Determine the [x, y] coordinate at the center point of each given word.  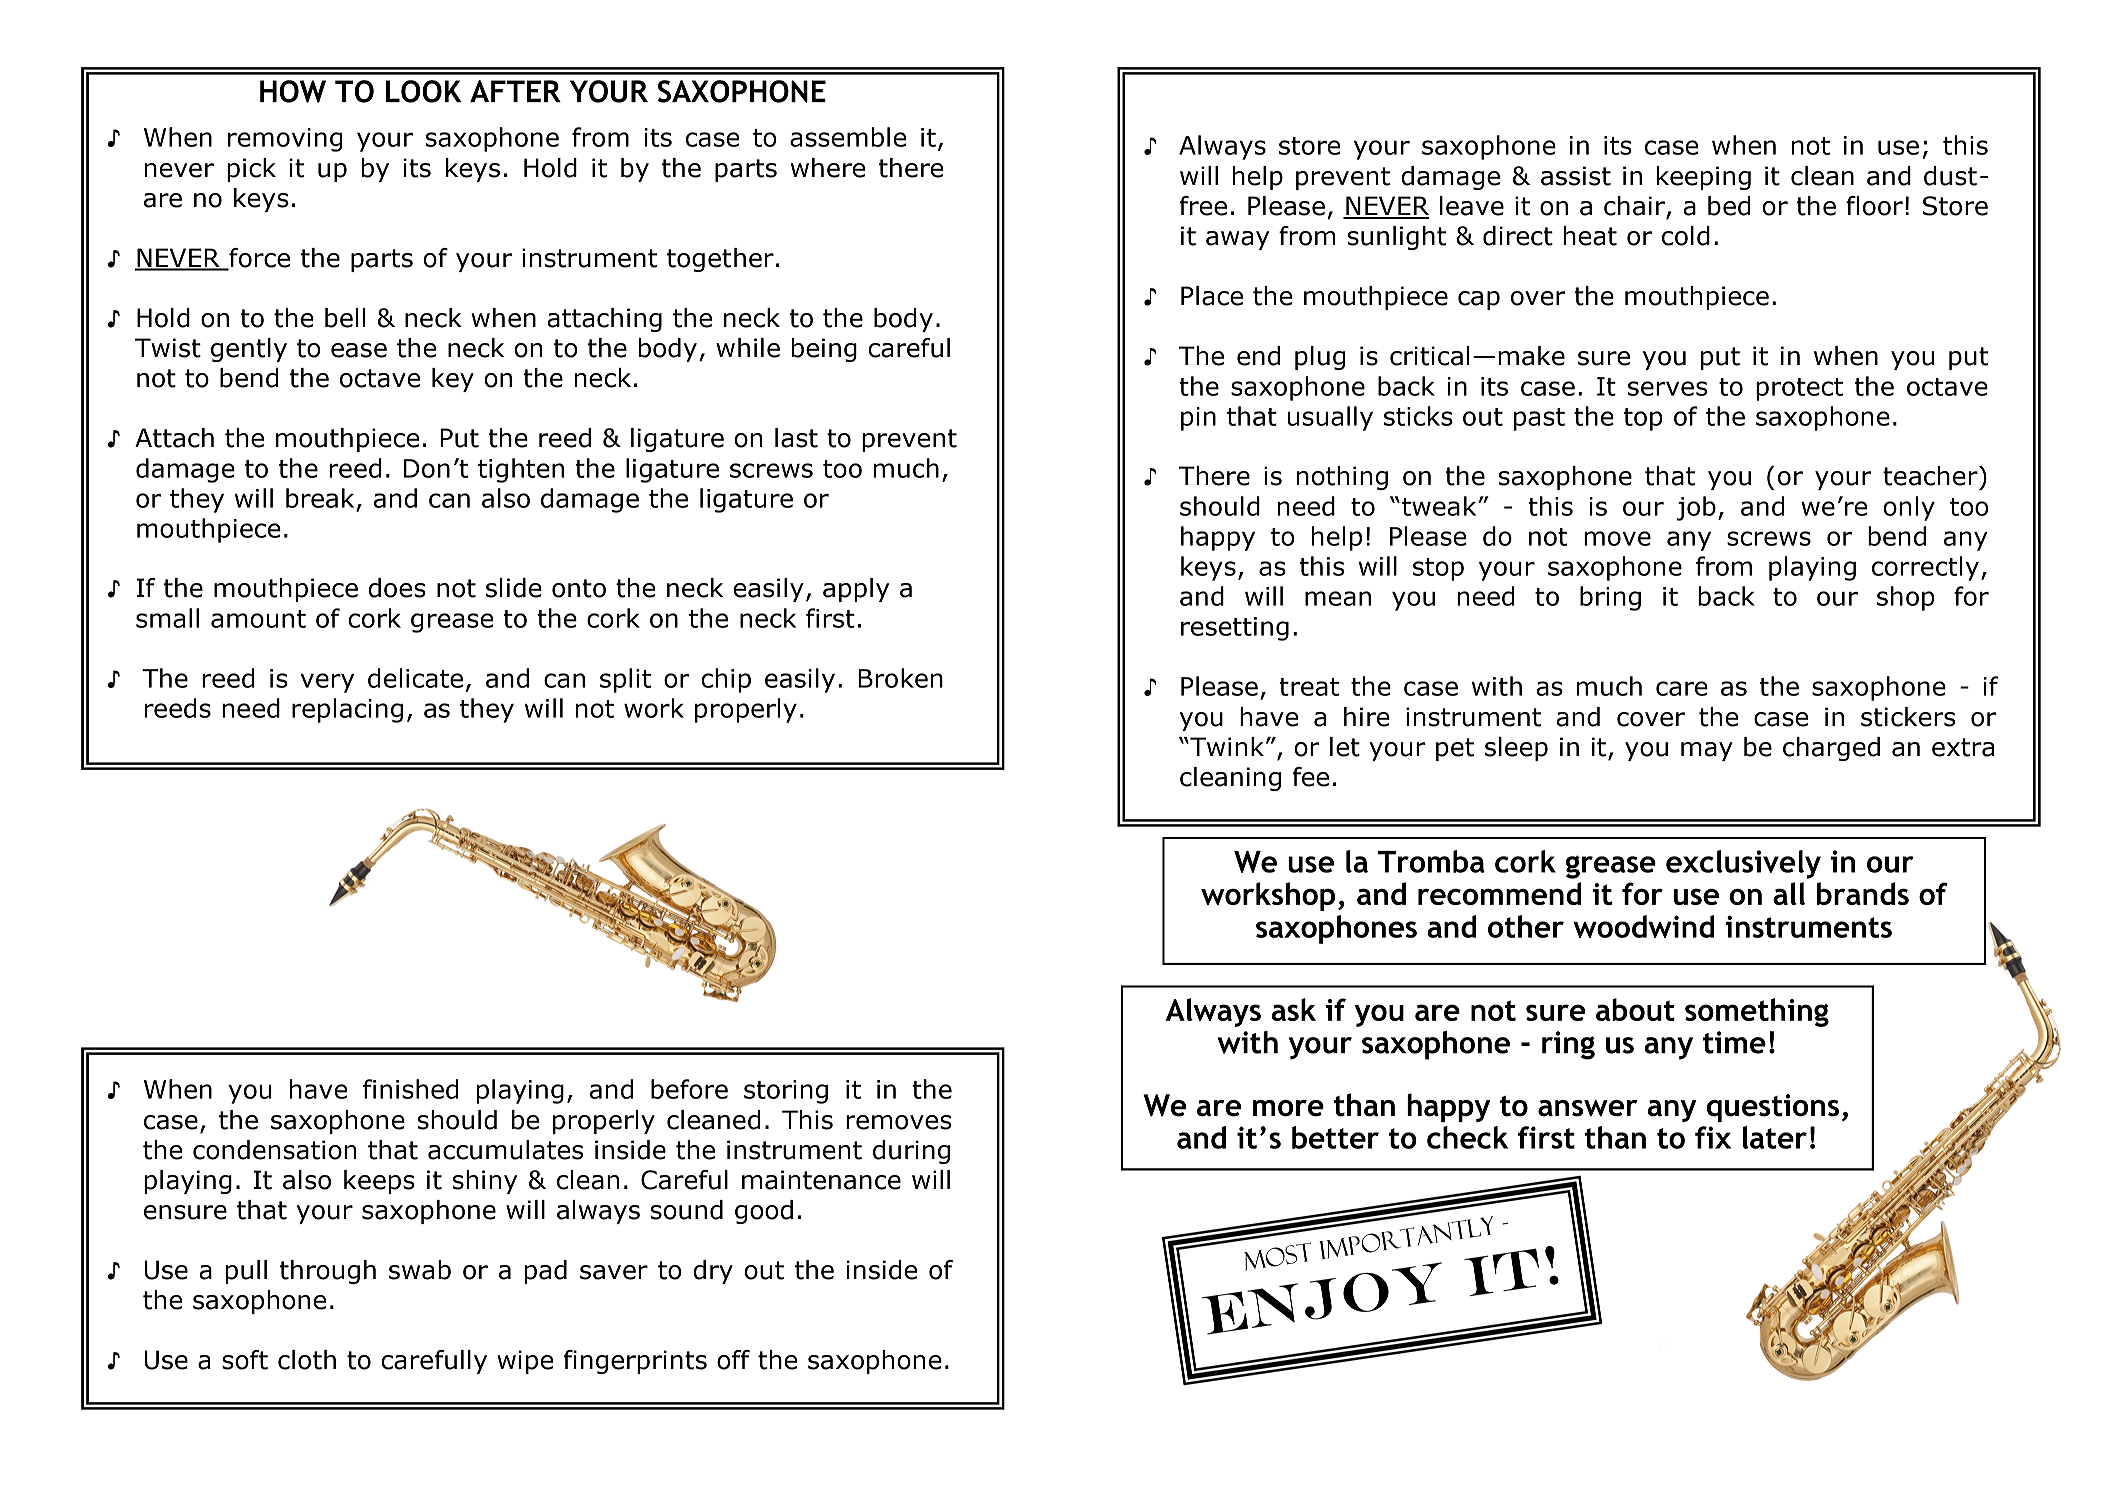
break [320, 498]
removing [285, 140]
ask [1293, 1009]
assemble [848, 137]
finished [410, 1089]
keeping [1704, 178]
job [1696, 508]
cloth [307, 1360]
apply [856, 590]
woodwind [1643, 926]
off [733, 1360]
